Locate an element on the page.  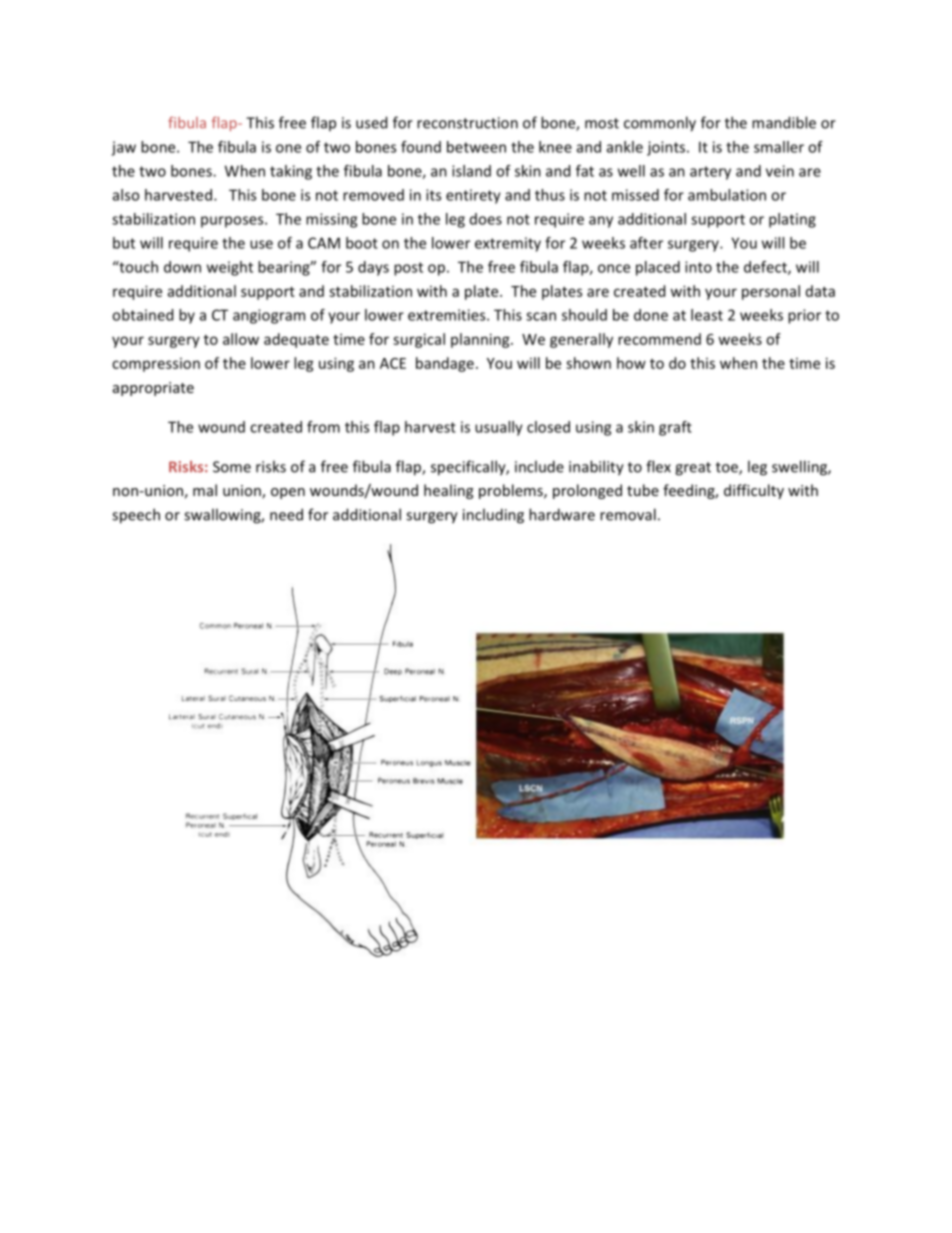
speech is located at coordinates (136, 516).
